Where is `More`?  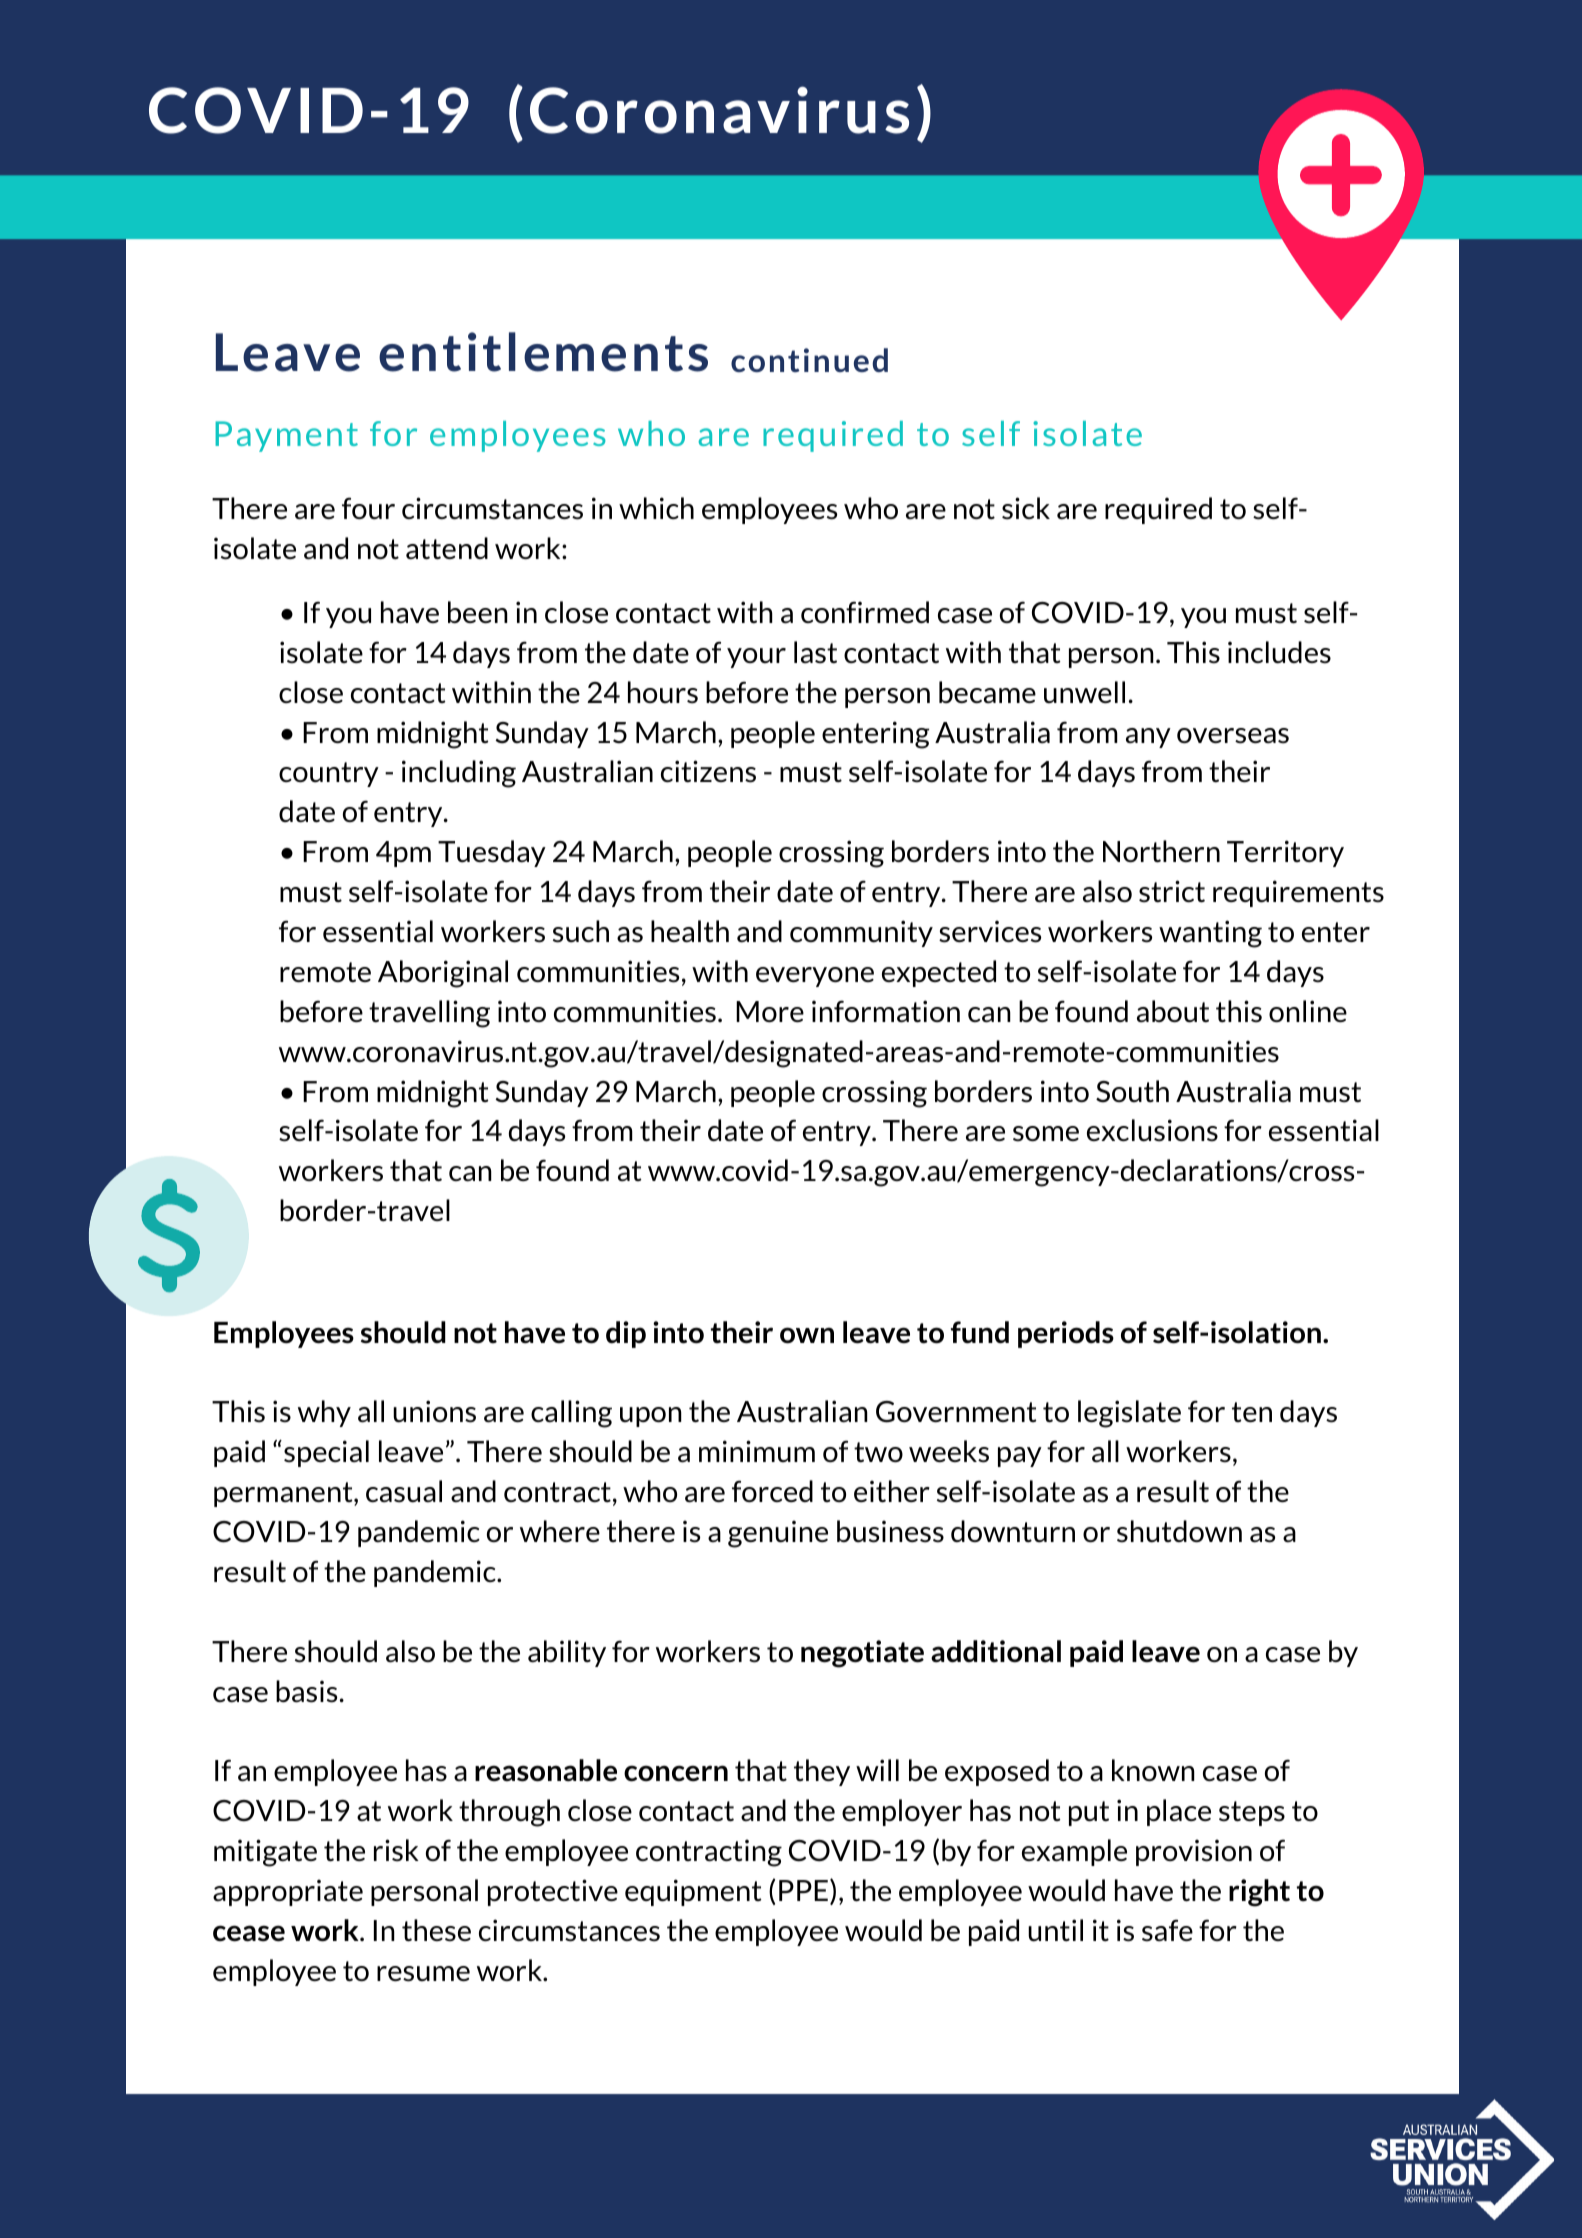
More is located at coordinates (770, 1011).
